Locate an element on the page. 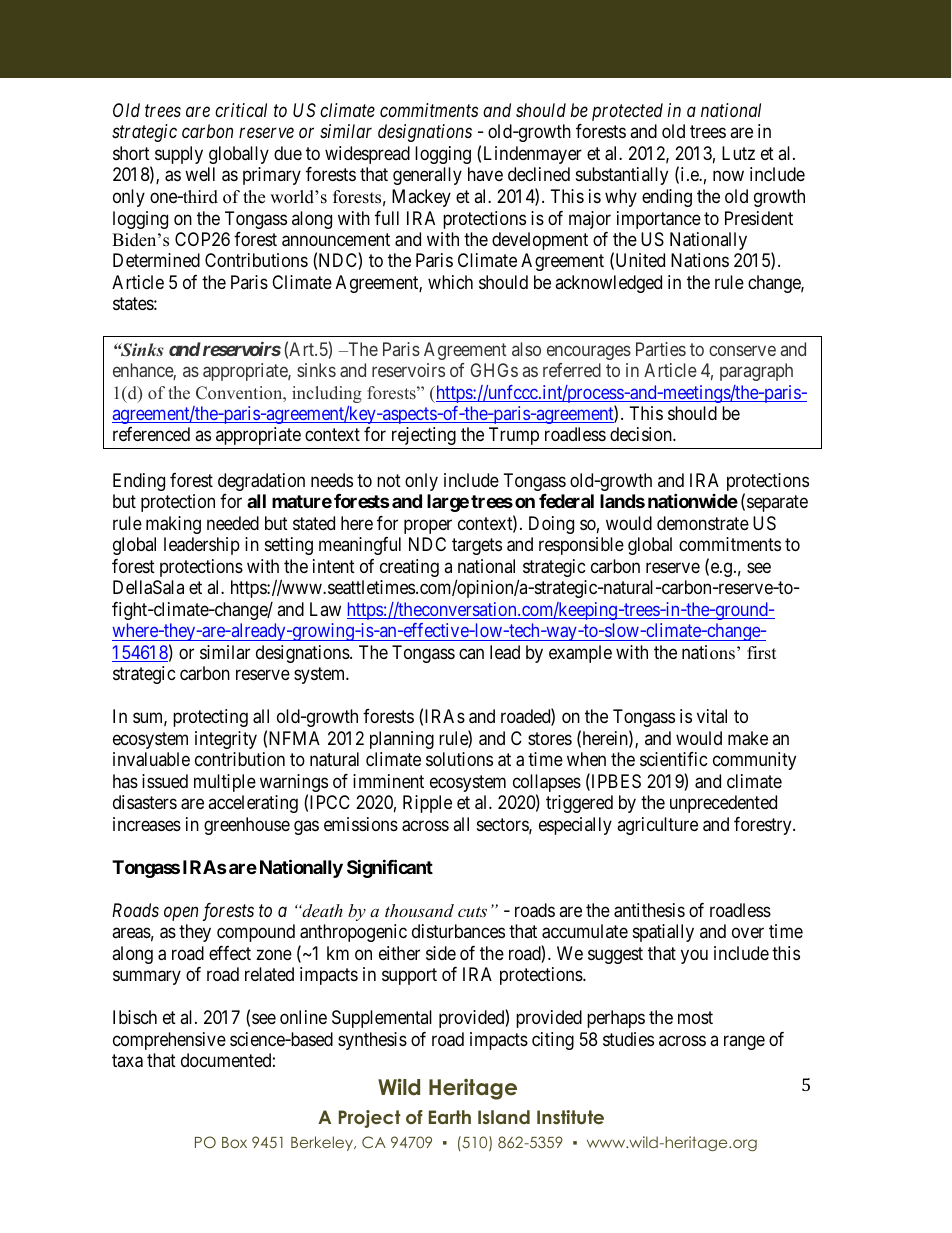  Lutz is located at coordinates (738, 153).
